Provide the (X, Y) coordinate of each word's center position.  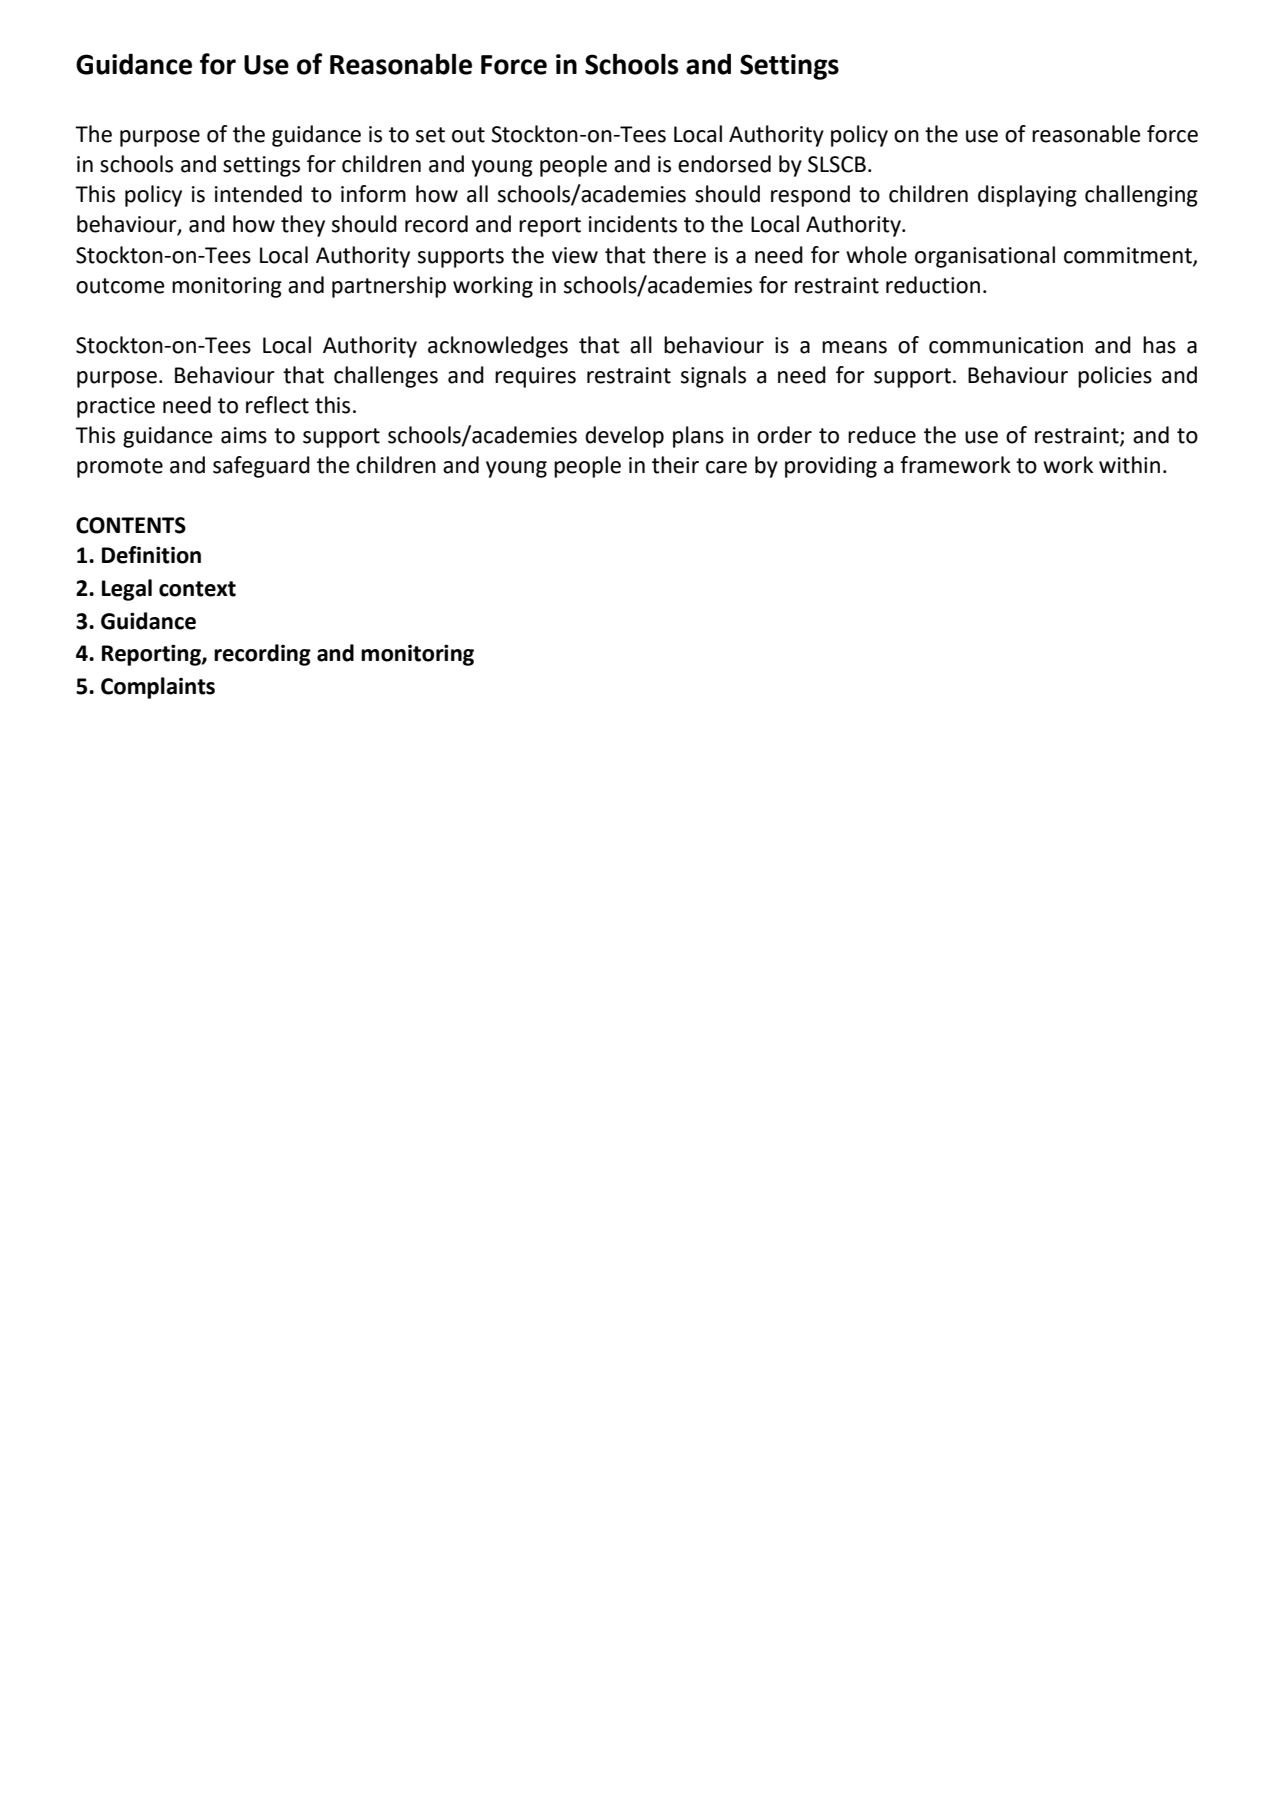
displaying (1027, 196)
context (197, 589)
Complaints (158, 688)
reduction (933, 285)
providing (831, 467)
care (726, 467)
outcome (120, 286)
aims (244, 435)
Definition (151, 555)
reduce (882, 435)
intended (258, 194)
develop (624, 437)
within (1129, 465)
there (679, 255)
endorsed (724, 164)
